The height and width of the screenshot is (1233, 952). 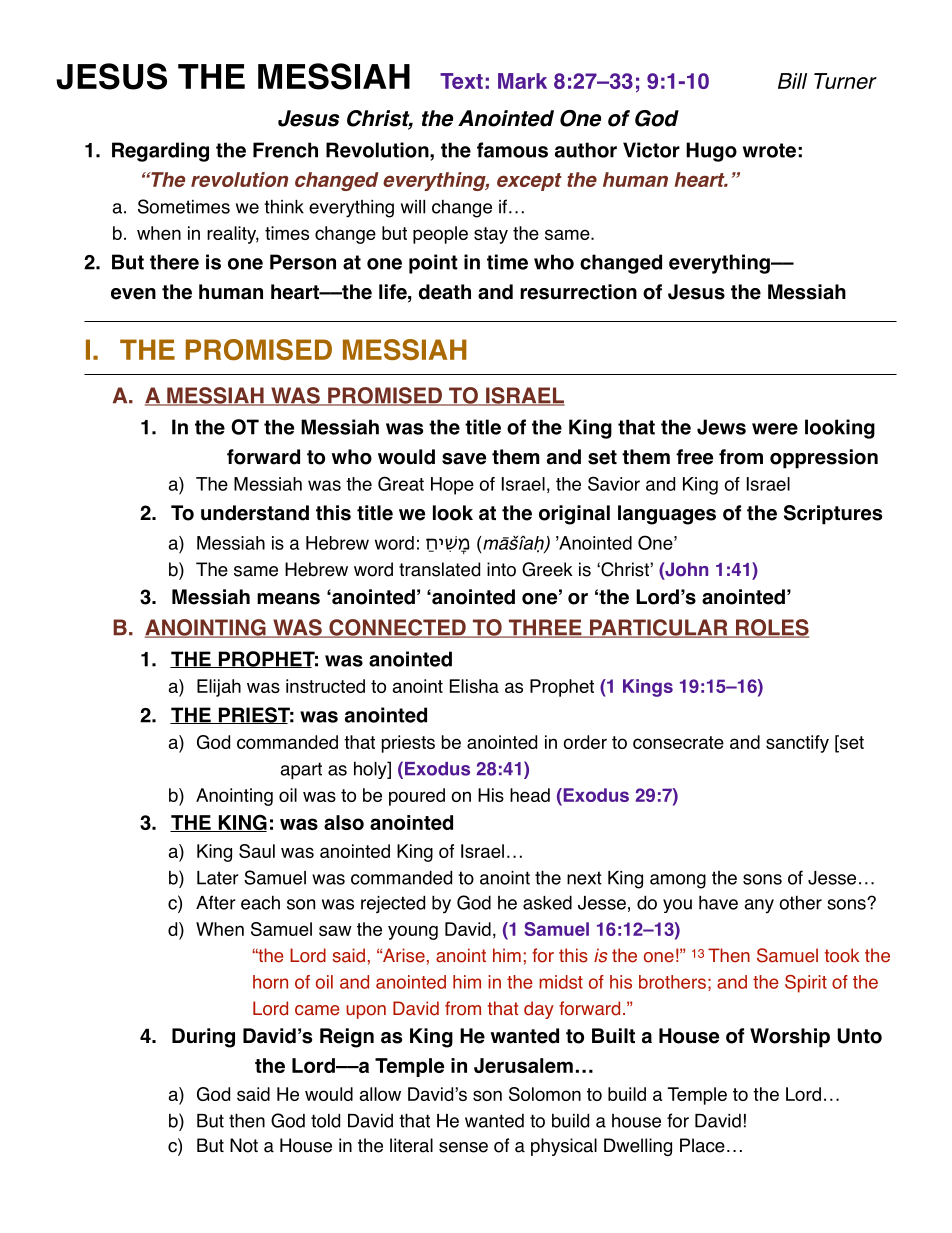 I want to click on Later, so click(x=218, y=878).
